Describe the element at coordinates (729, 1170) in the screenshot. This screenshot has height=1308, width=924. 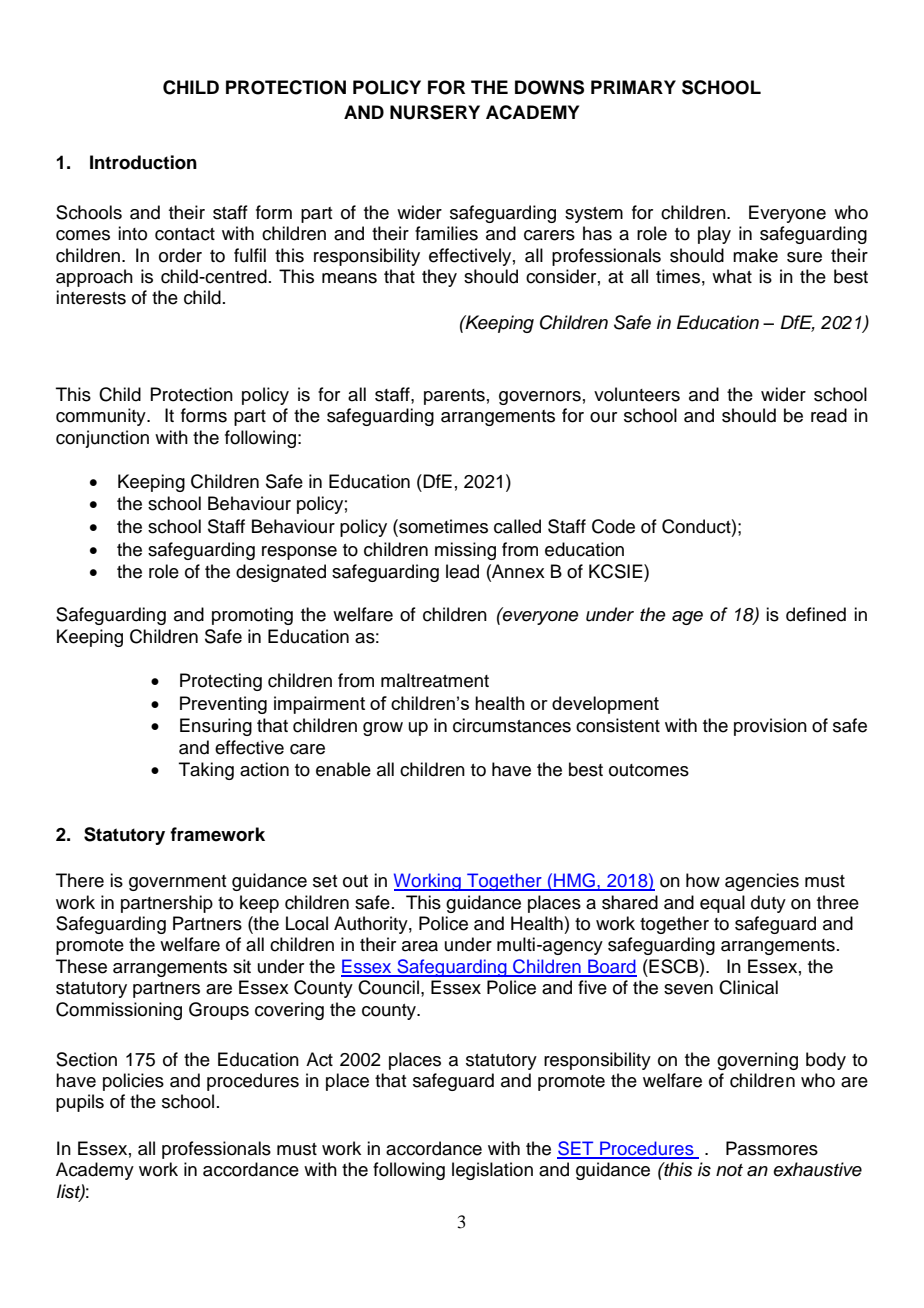
I see `not` at that location.
